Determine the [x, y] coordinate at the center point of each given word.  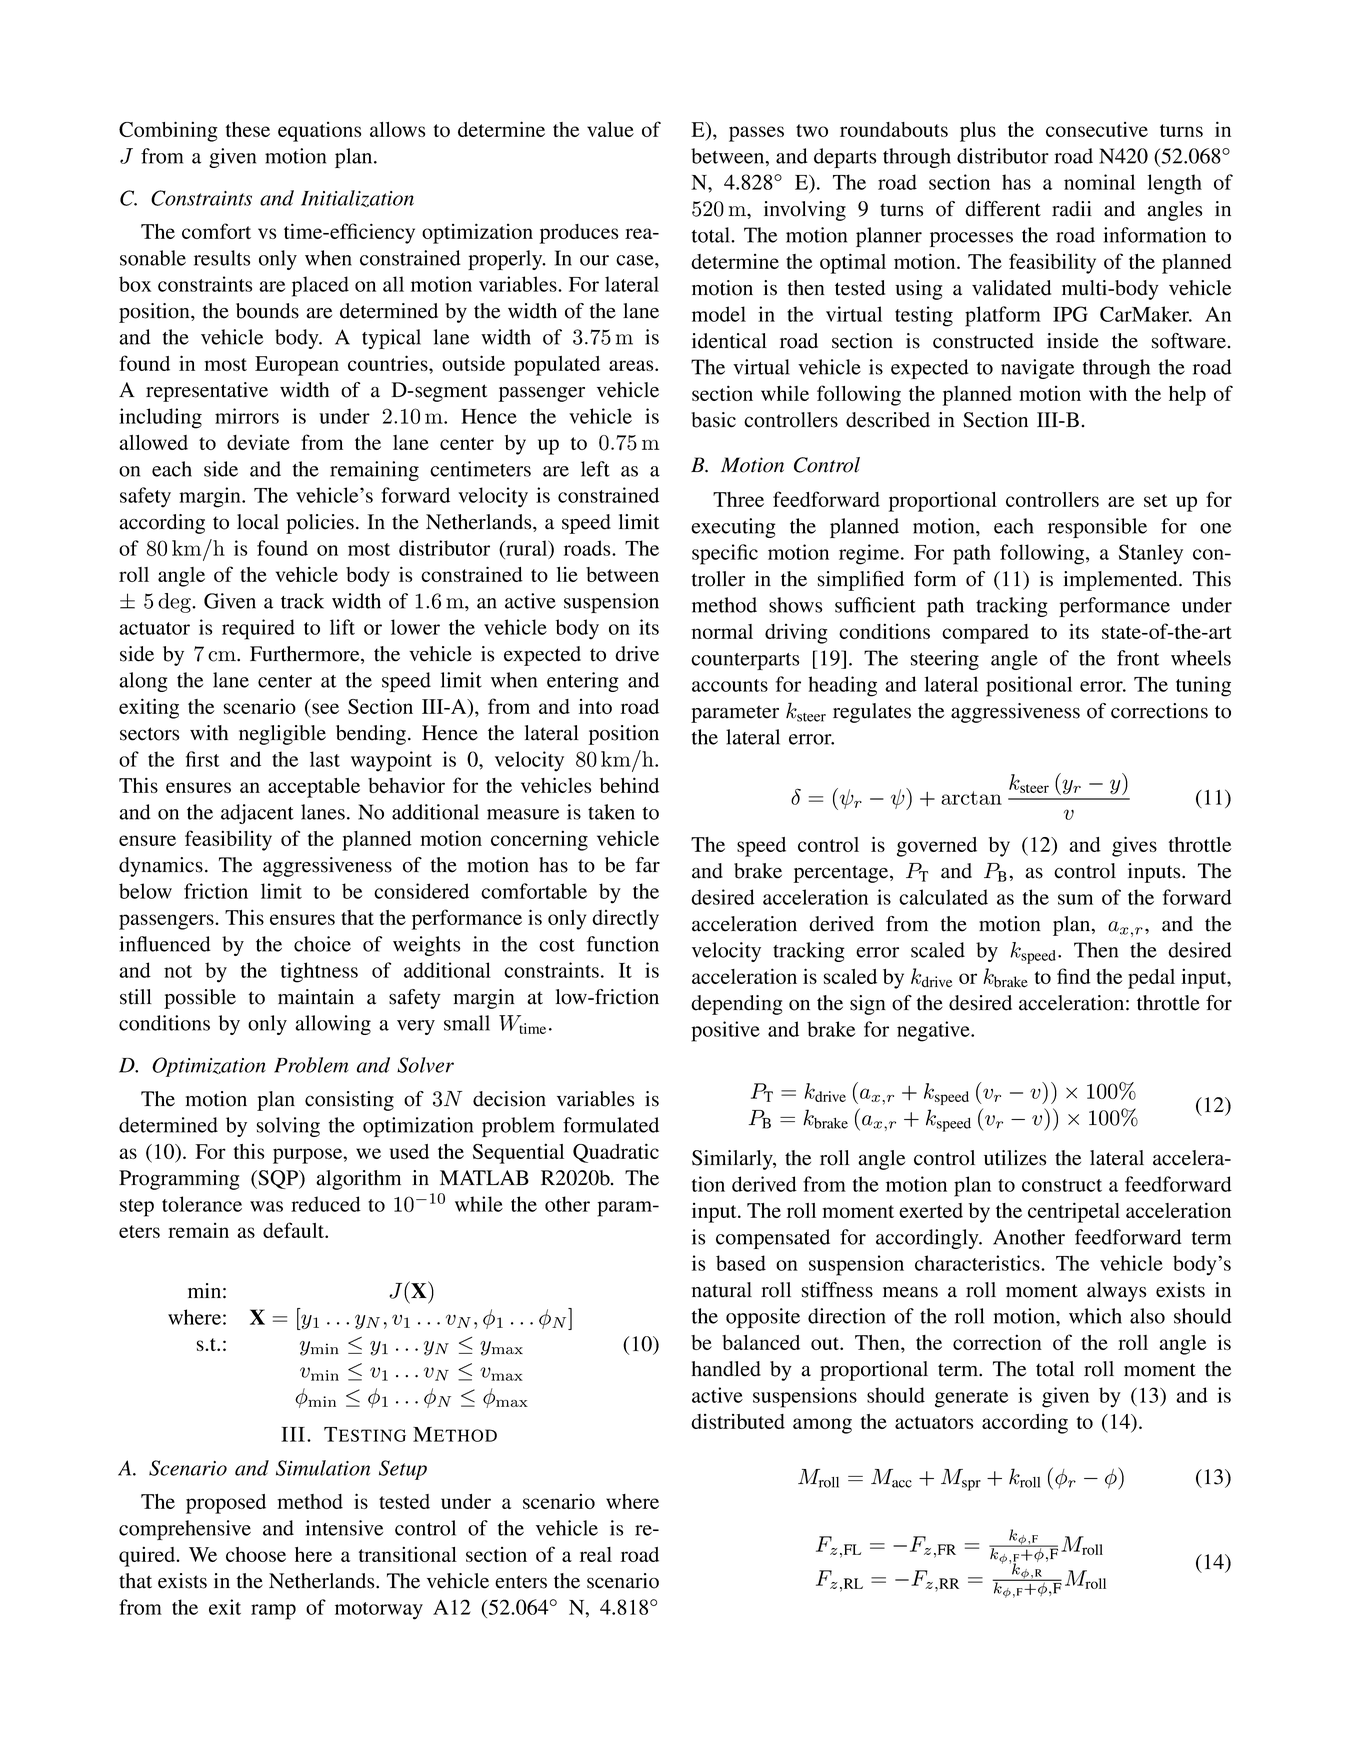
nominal [1099, 182]
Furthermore [306, 655]
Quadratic [616, 1153]
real [596, 1554]
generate [971, 1399]
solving [288, 1127]
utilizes [1015, 1158]
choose [256, 1554]
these [248, 129]
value [610, 129]
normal [722, 631]
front [1138, 658]
